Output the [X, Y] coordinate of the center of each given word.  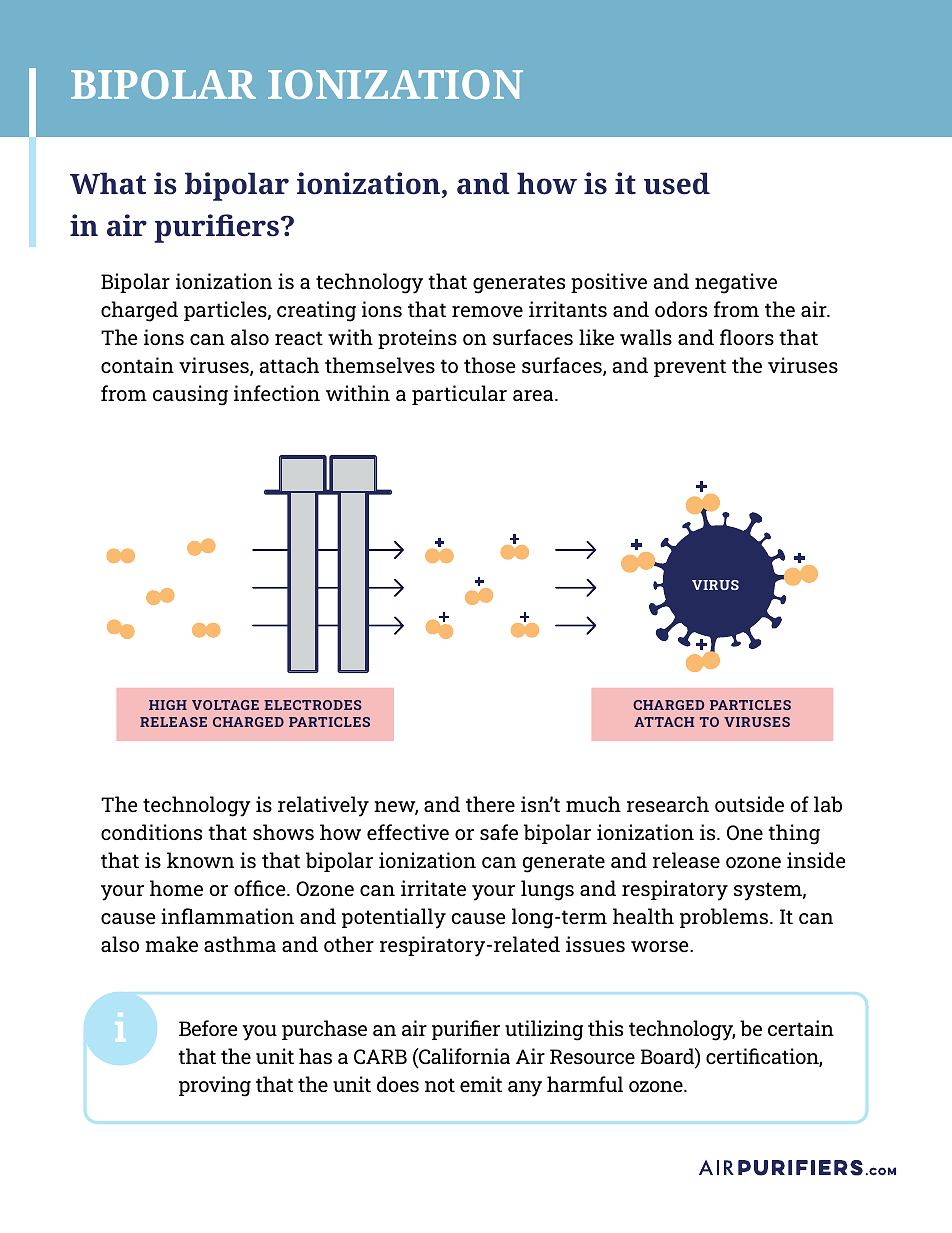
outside [749, 804]
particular [459, 395]
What [108, 183]
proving [215, 1086]
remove [487, 311]
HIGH [168, 705]
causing [190, 395]
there [490, 804]
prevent [690, 368]
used [677, 183]
